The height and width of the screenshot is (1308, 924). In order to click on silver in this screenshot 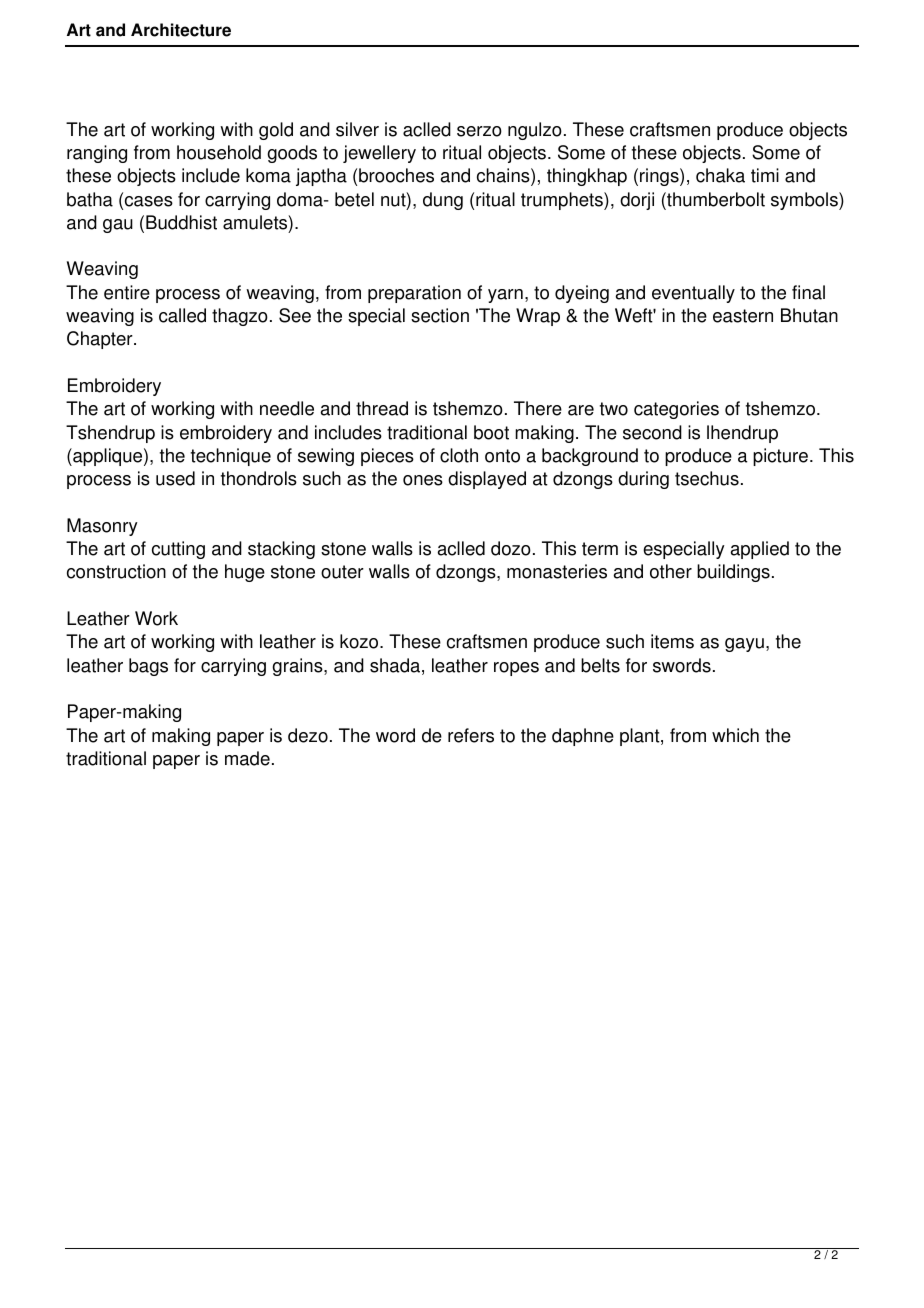, I will do `click(357, 129)`.
